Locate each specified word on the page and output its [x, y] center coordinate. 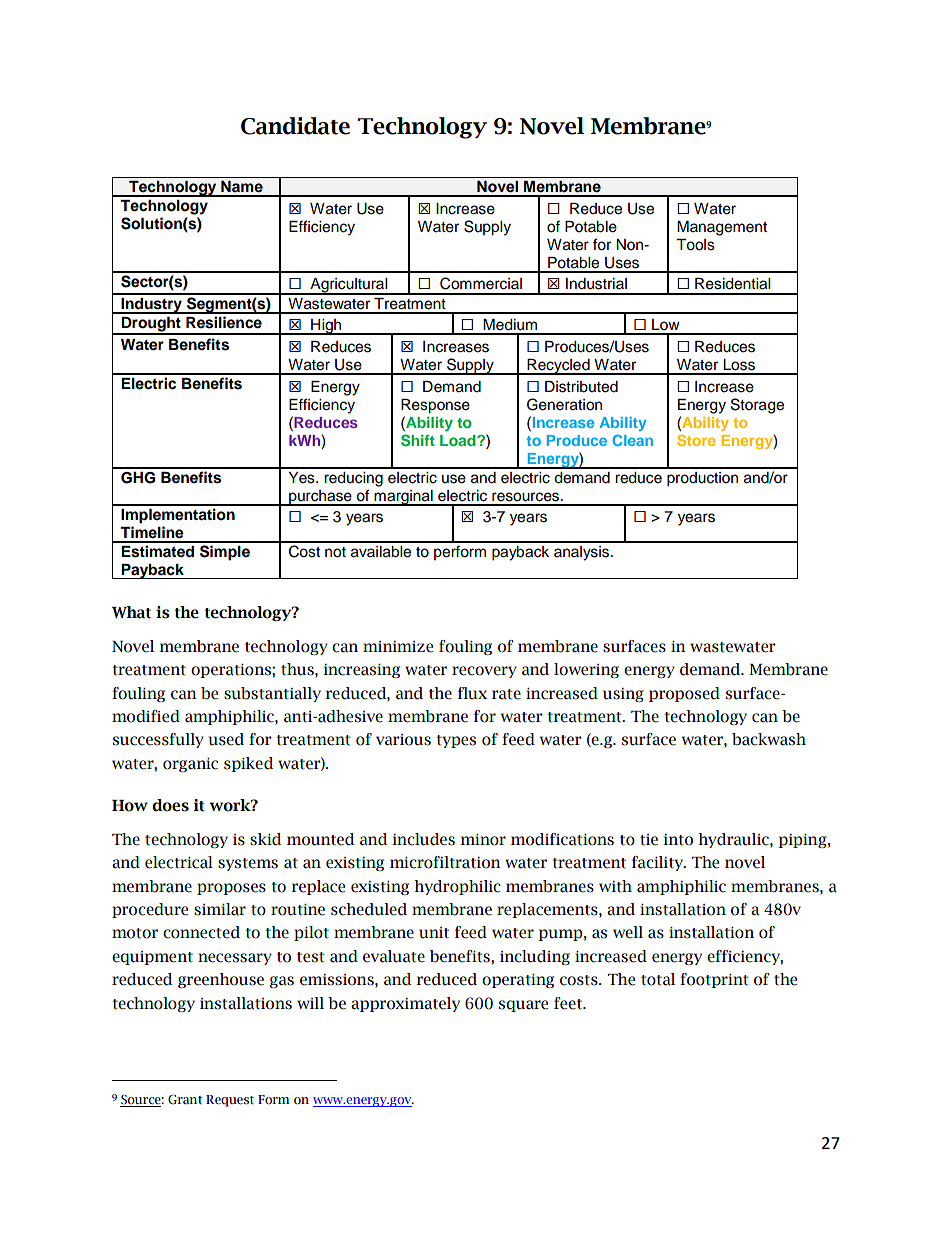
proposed [684, 694]
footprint [714, 980]
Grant [185, 1100]
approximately [405, 1004]
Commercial [481, 283]
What [131, 612]
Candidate [295, 126]
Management [722, 228]
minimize [398, 647]
